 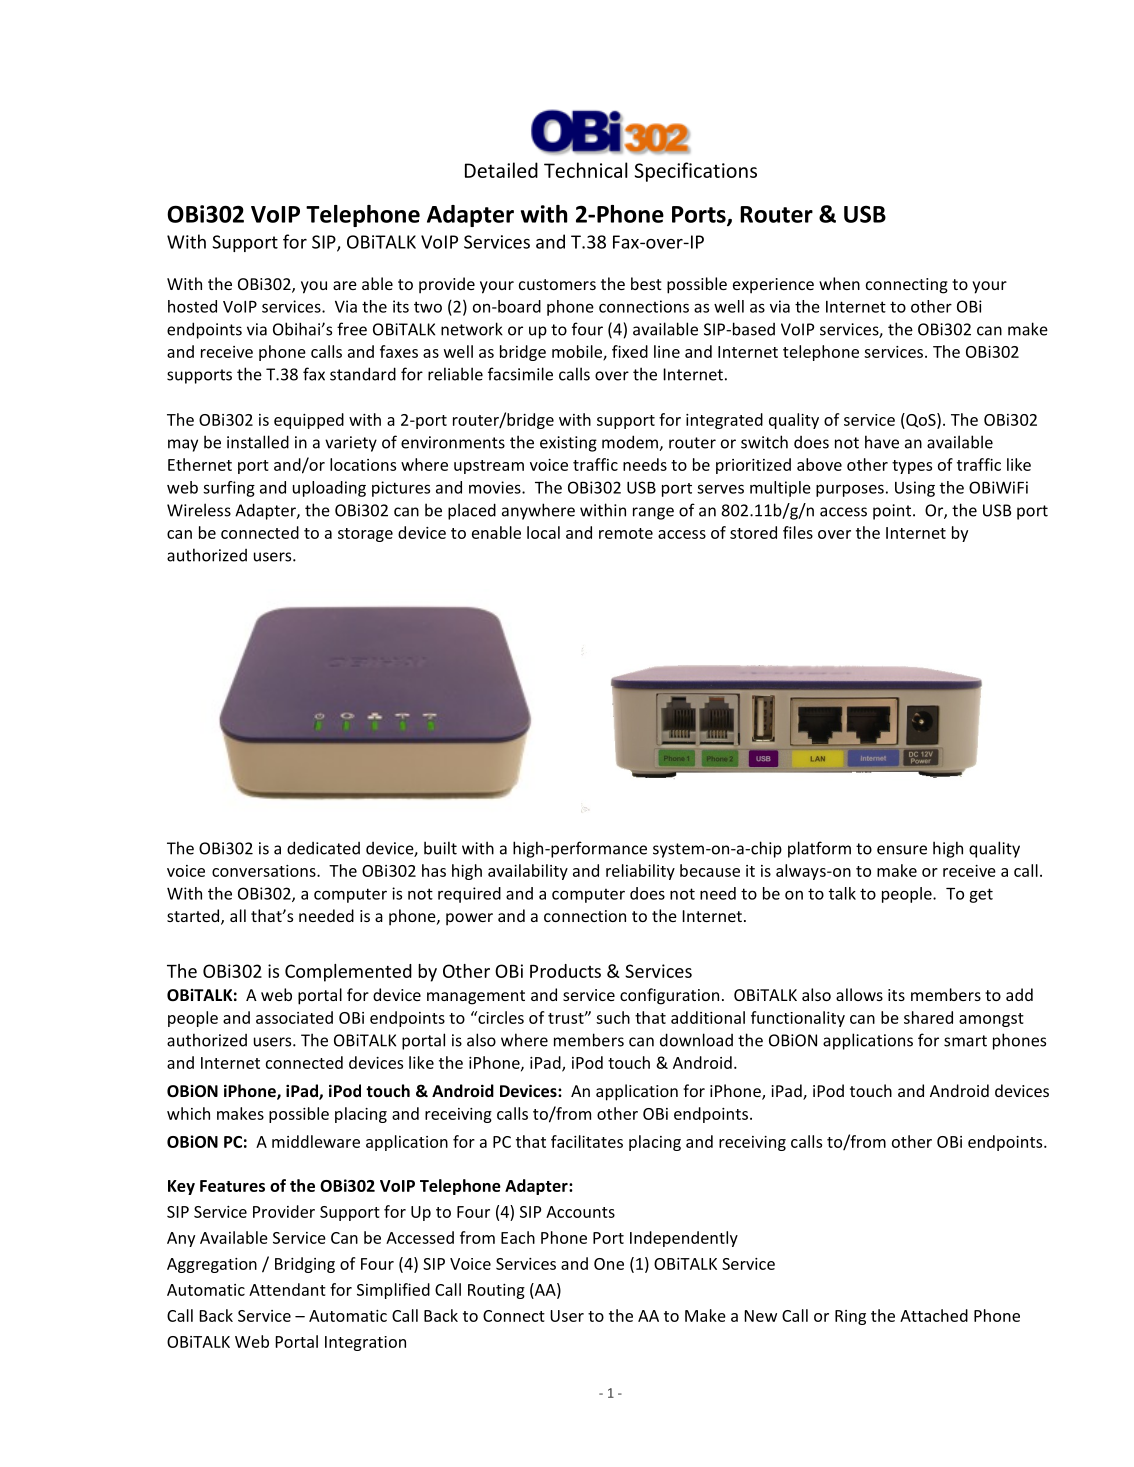 I want to click on hosted, so click(x=192, y=306).
